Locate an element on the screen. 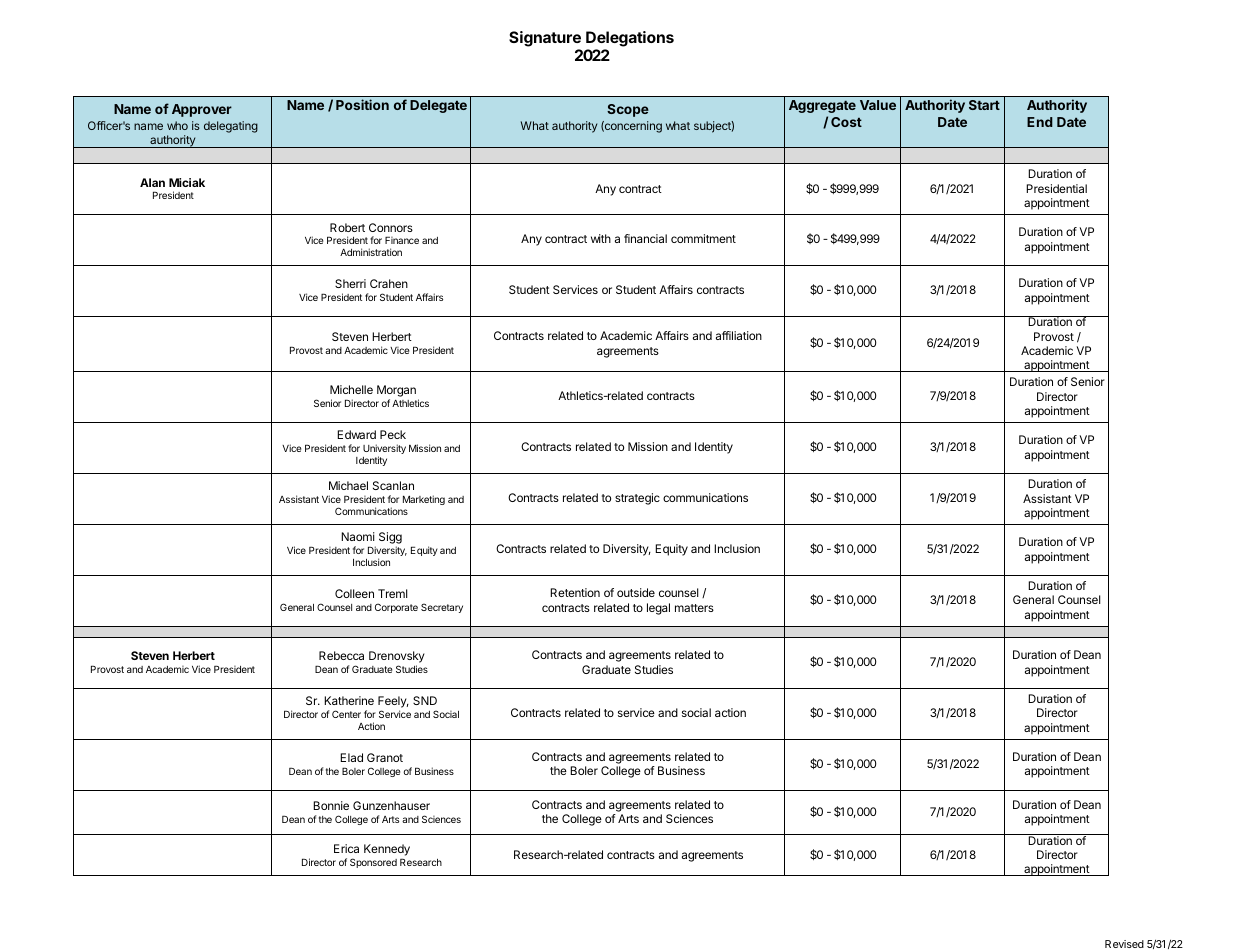 This screenshot has height=952, width=1233. legal is located at coordinates (658, 609).
